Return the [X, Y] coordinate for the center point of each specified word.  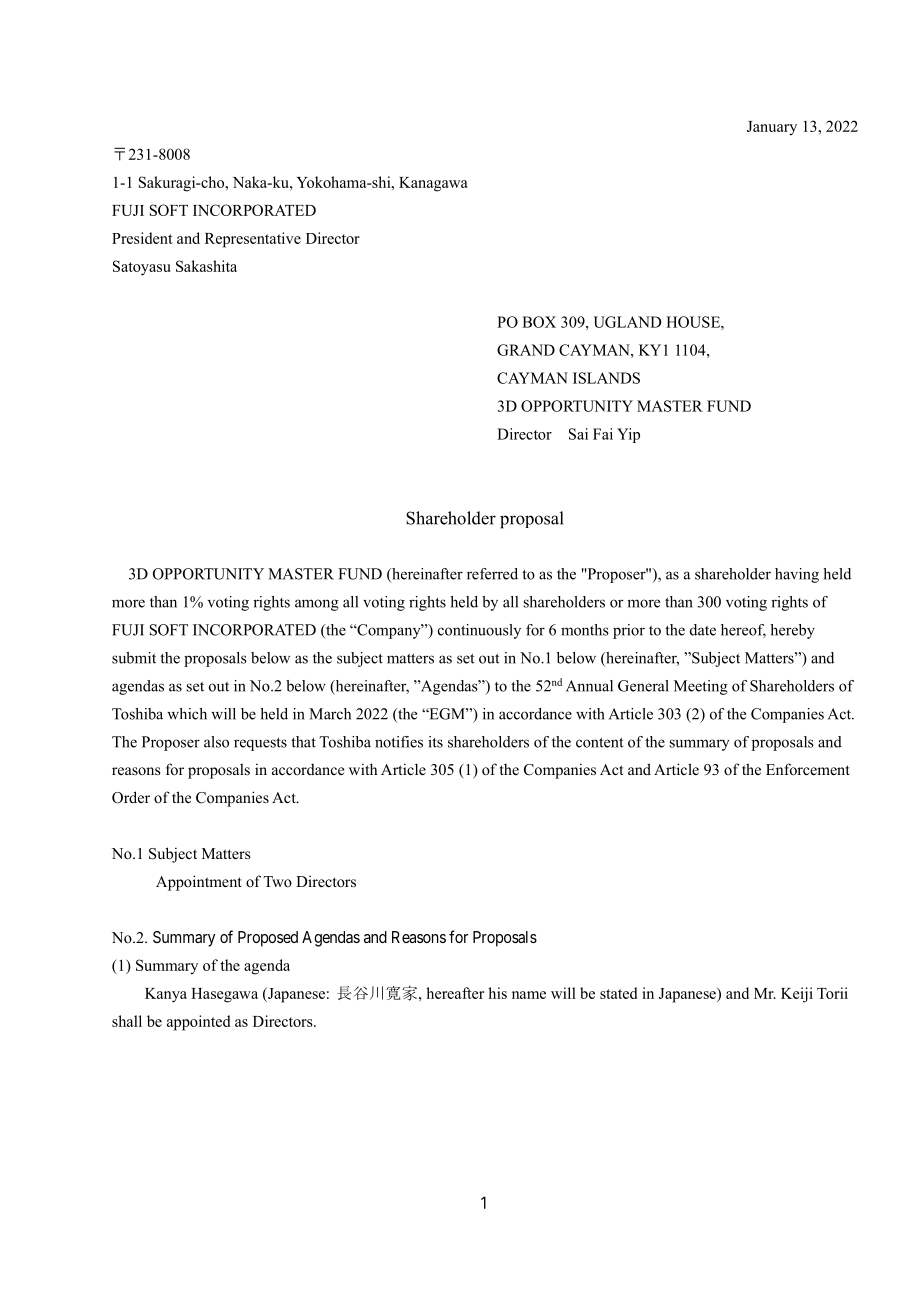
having [797, 575]
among [317, 605]
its [435, 742]
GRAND [526, 350]
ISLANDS [606, 378]
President [142, 238]
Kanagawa [433, 184]
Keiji [797, 995]
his [497, 993]
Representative [253, 240]
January [772, 128]
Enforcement [808, 769]
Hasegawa [224, 995]
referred [492, 574]
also [216, 742]
